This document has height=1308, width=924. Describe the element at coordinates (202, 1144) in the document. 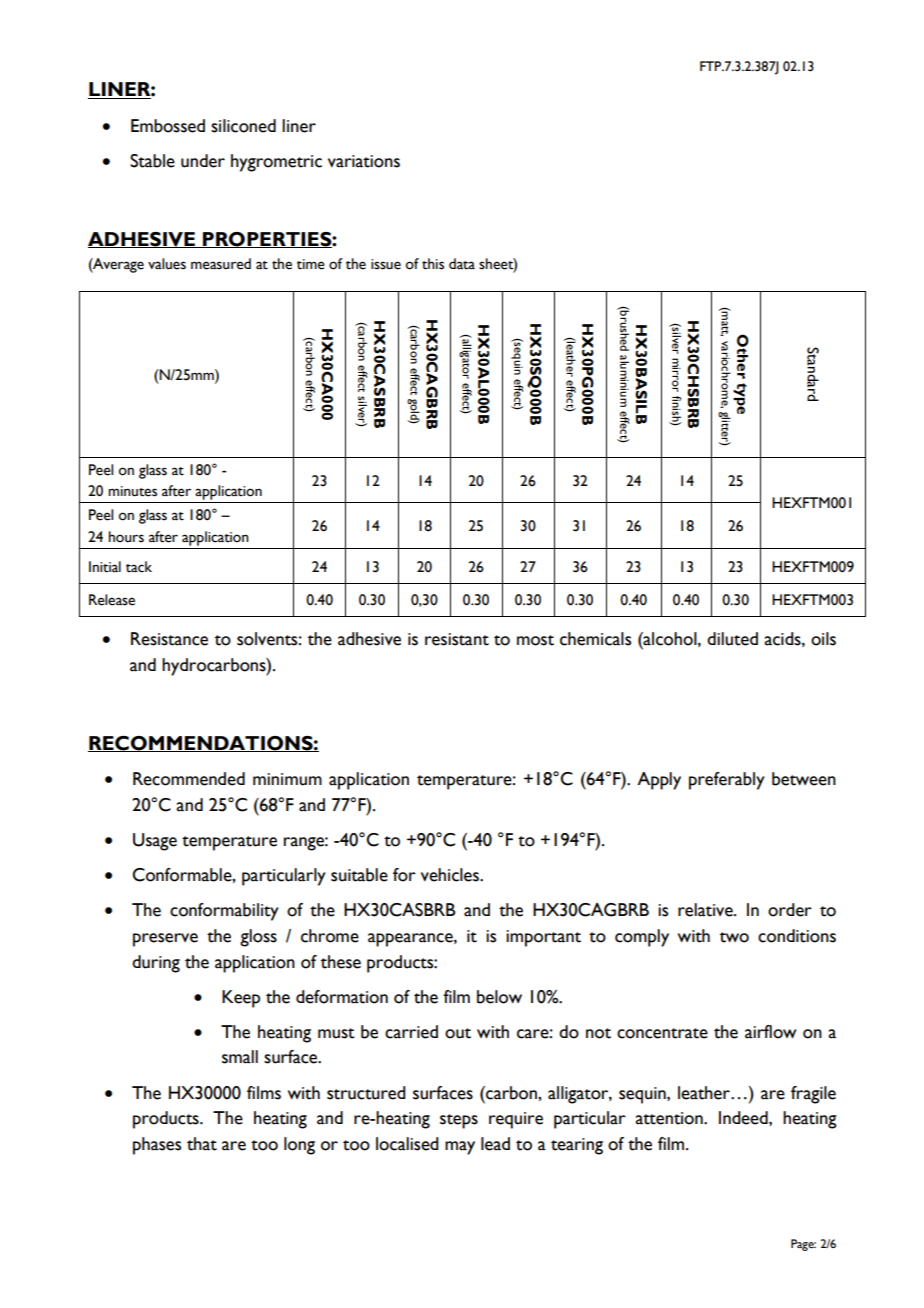

I see `that` at that location.
